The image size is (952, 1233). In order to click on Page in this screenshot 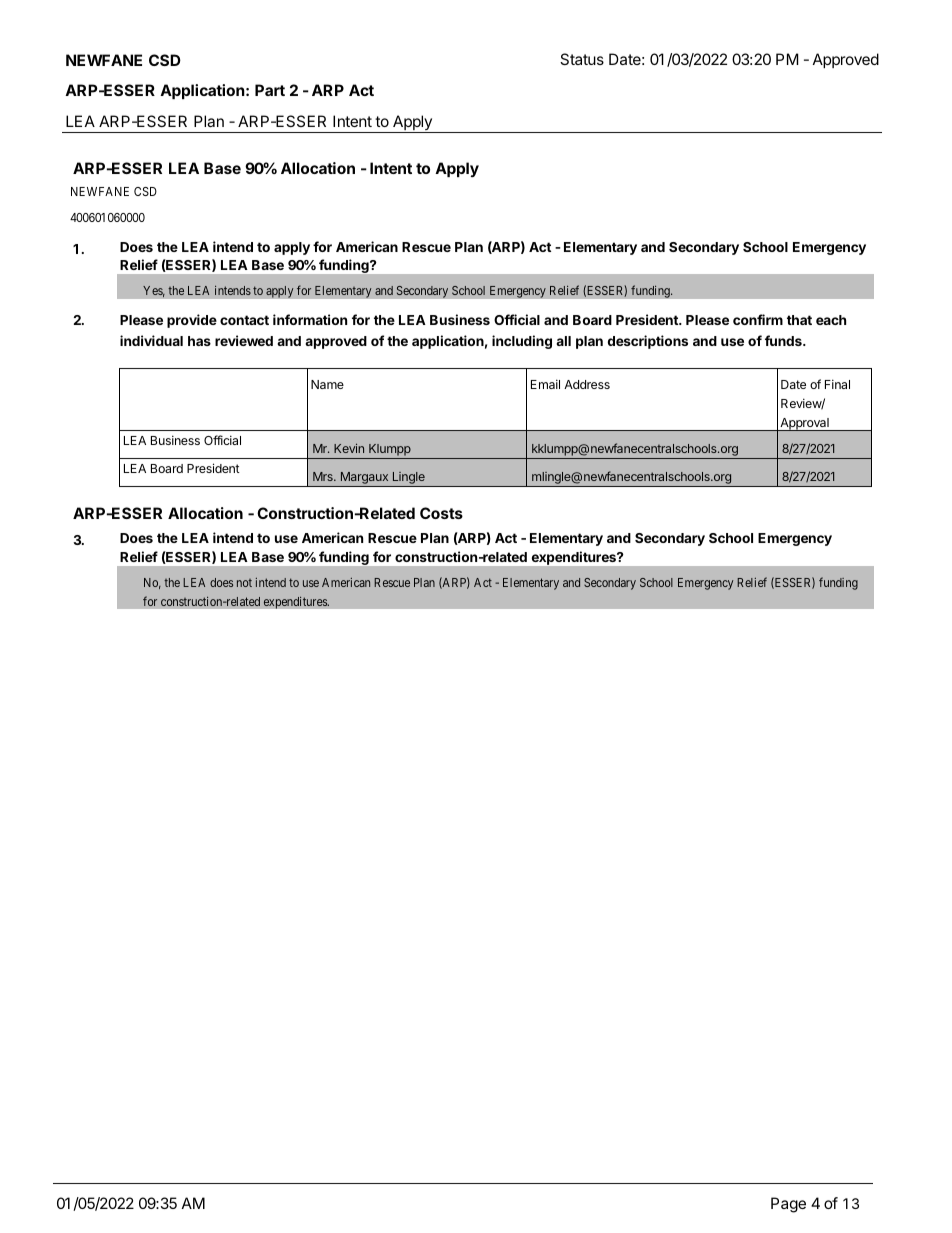, I will do `click(788, 1205)`.
